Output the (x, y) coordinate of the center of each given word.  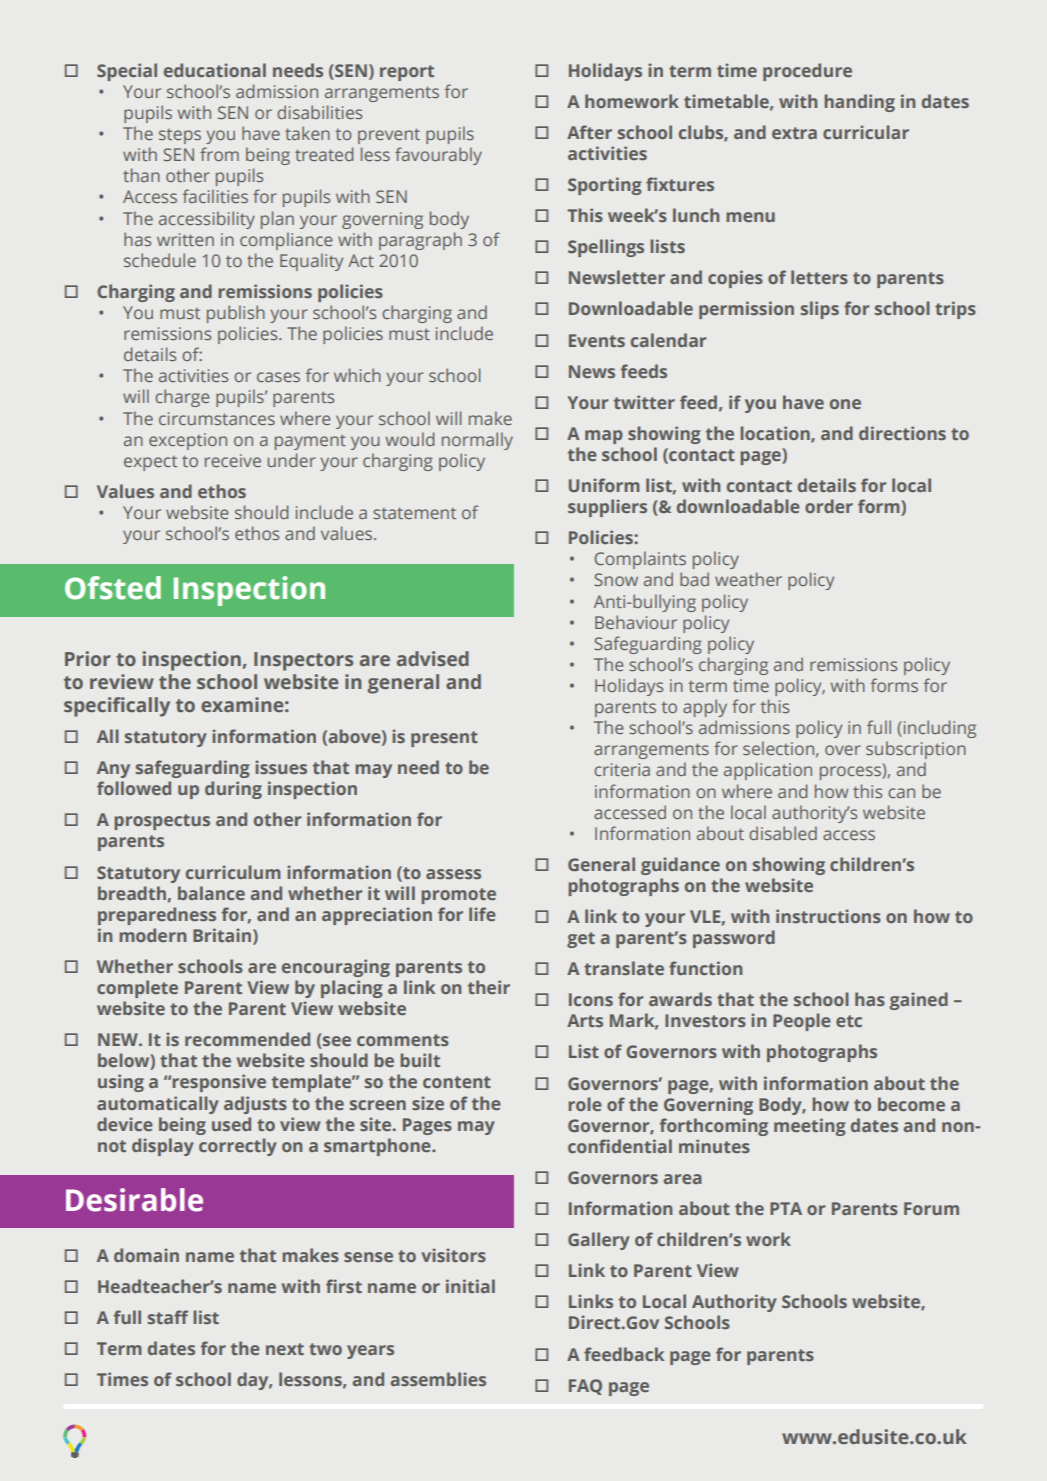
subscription (916, 750)
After (589, 132)
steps (180, 136)
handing (859, 103)
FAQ (585, 1387)
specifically (117, 707)
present (444, 739)
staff (168, 1317)
